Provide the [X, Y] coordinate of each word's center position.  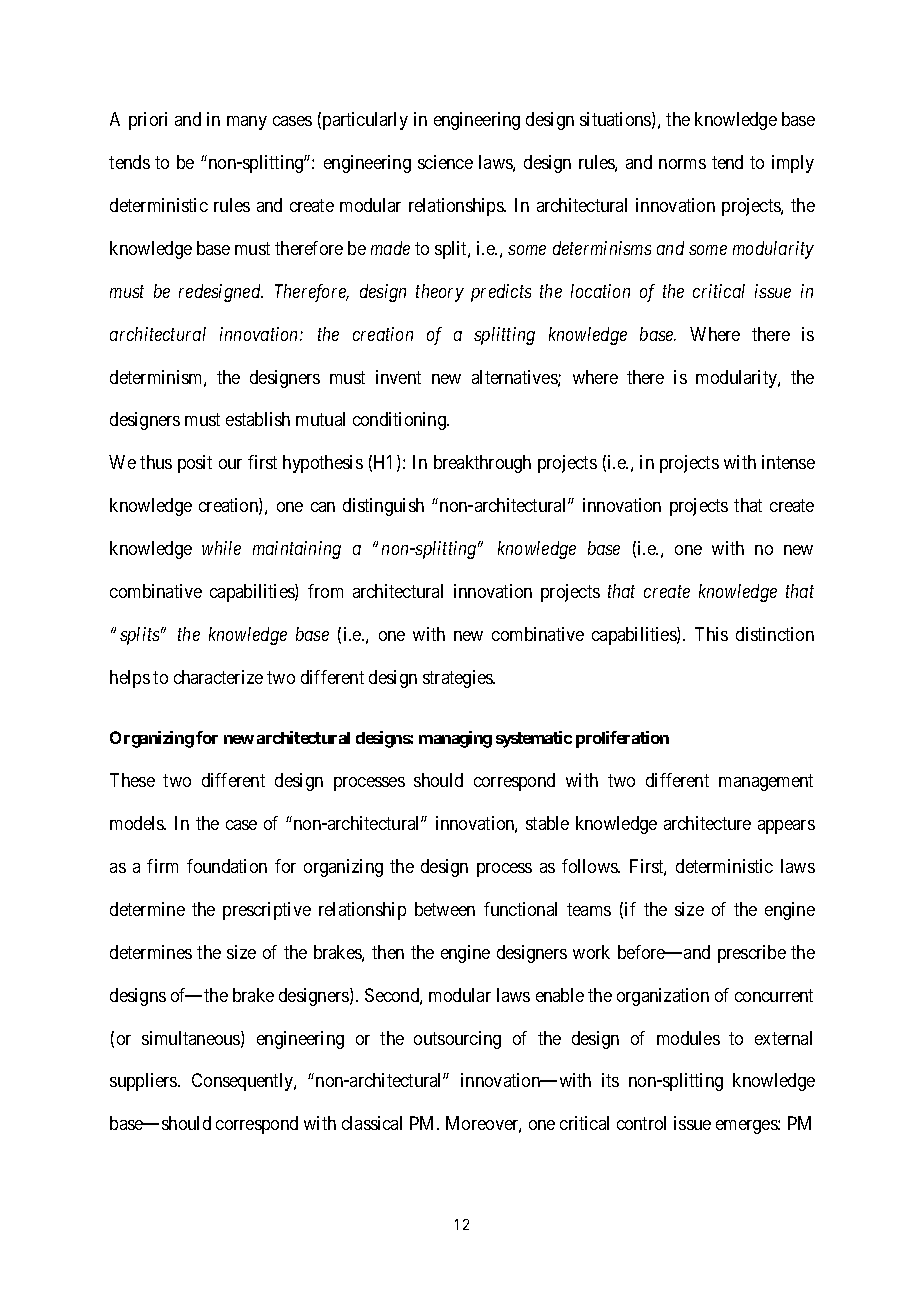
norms [682, 164]
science [445, 162]
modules [688, 1038]
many [247, 123]
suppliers [144, 1082]
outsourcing [457, 1040]
